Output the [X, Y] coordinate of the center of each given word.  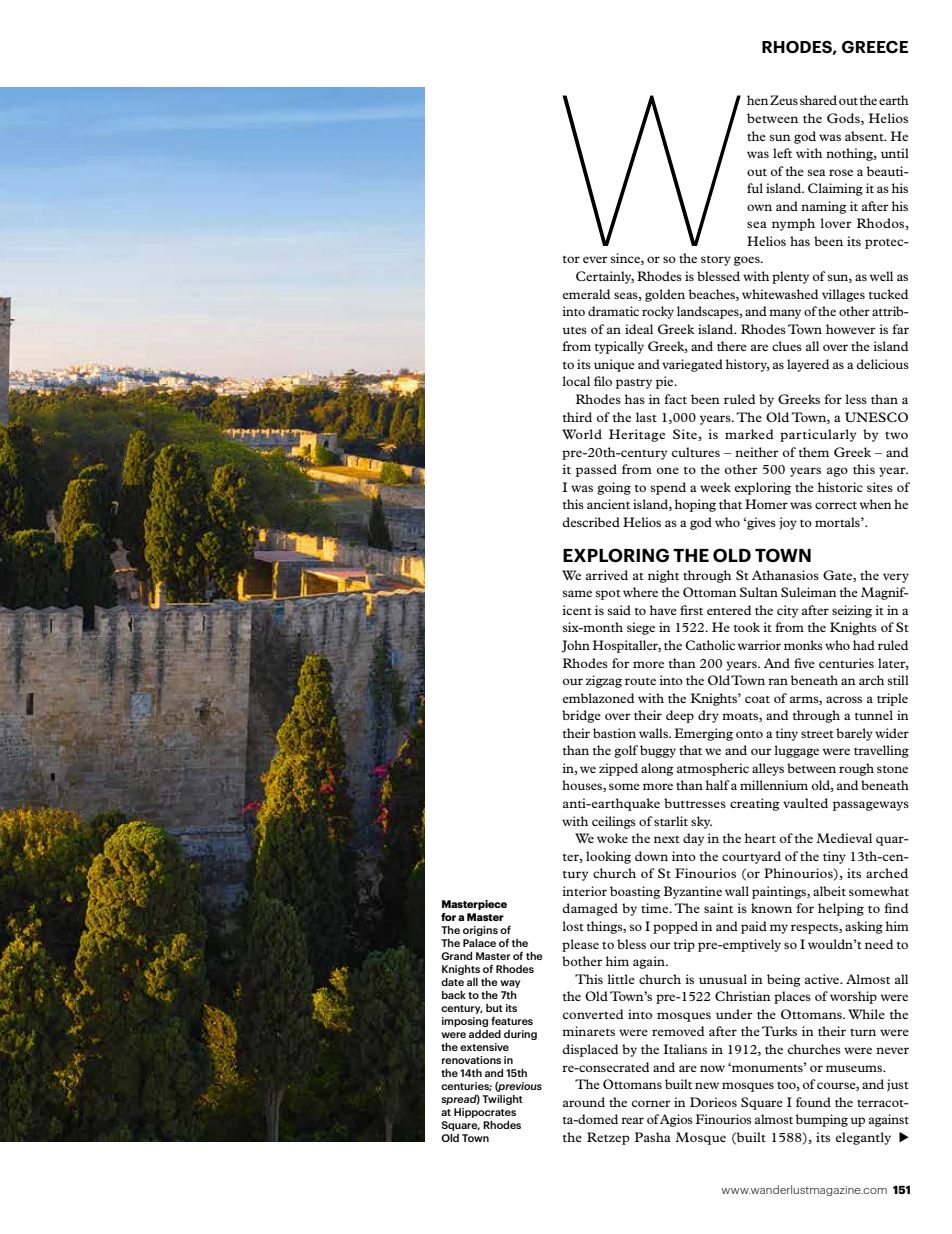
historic [840, 487]
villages [843, 295]
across [844, 699]
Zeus [784, 100]
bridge [581, 716]
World [582, 434]
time [656, 908]
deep [680, 716]
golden [665, 295]
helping [841, 909]
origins [480, 931]
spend [668, 488]
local [576, 381]
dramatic [613, 311]
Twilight [502, 1100]
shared [818, 100]
